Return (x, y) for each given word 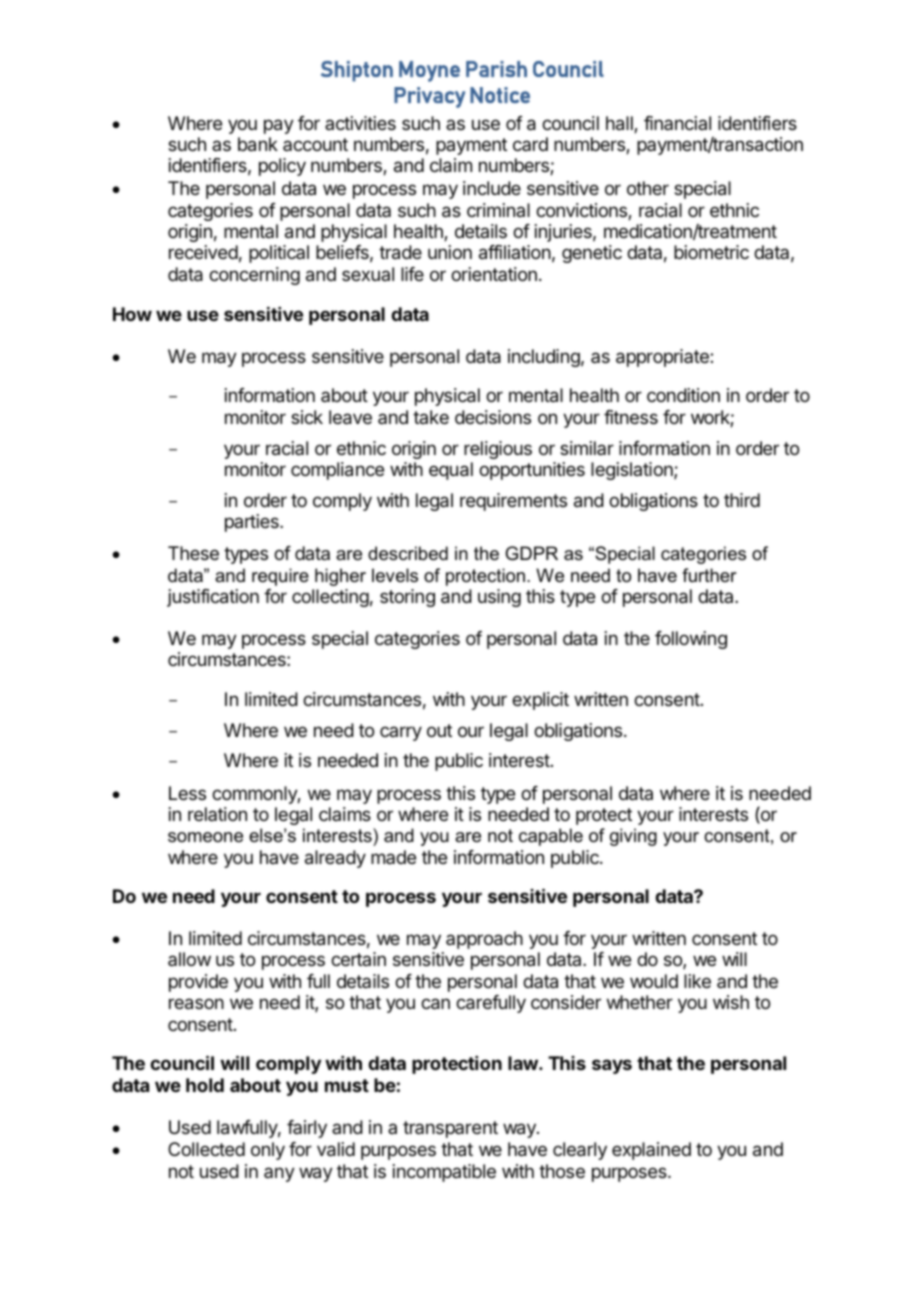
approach (484, 940)
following (691, 640)
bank (258, 144)
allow (189, 959)
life (412, 274)
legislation (633, 471)
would (654, 981)
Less (187, 793)
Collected (206, 1149)
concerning (254, 276)
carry (401, 733)
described (408, 553)
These (193, 553)
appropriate (663, 358)
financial (677, 123)
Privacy (429, 97)
